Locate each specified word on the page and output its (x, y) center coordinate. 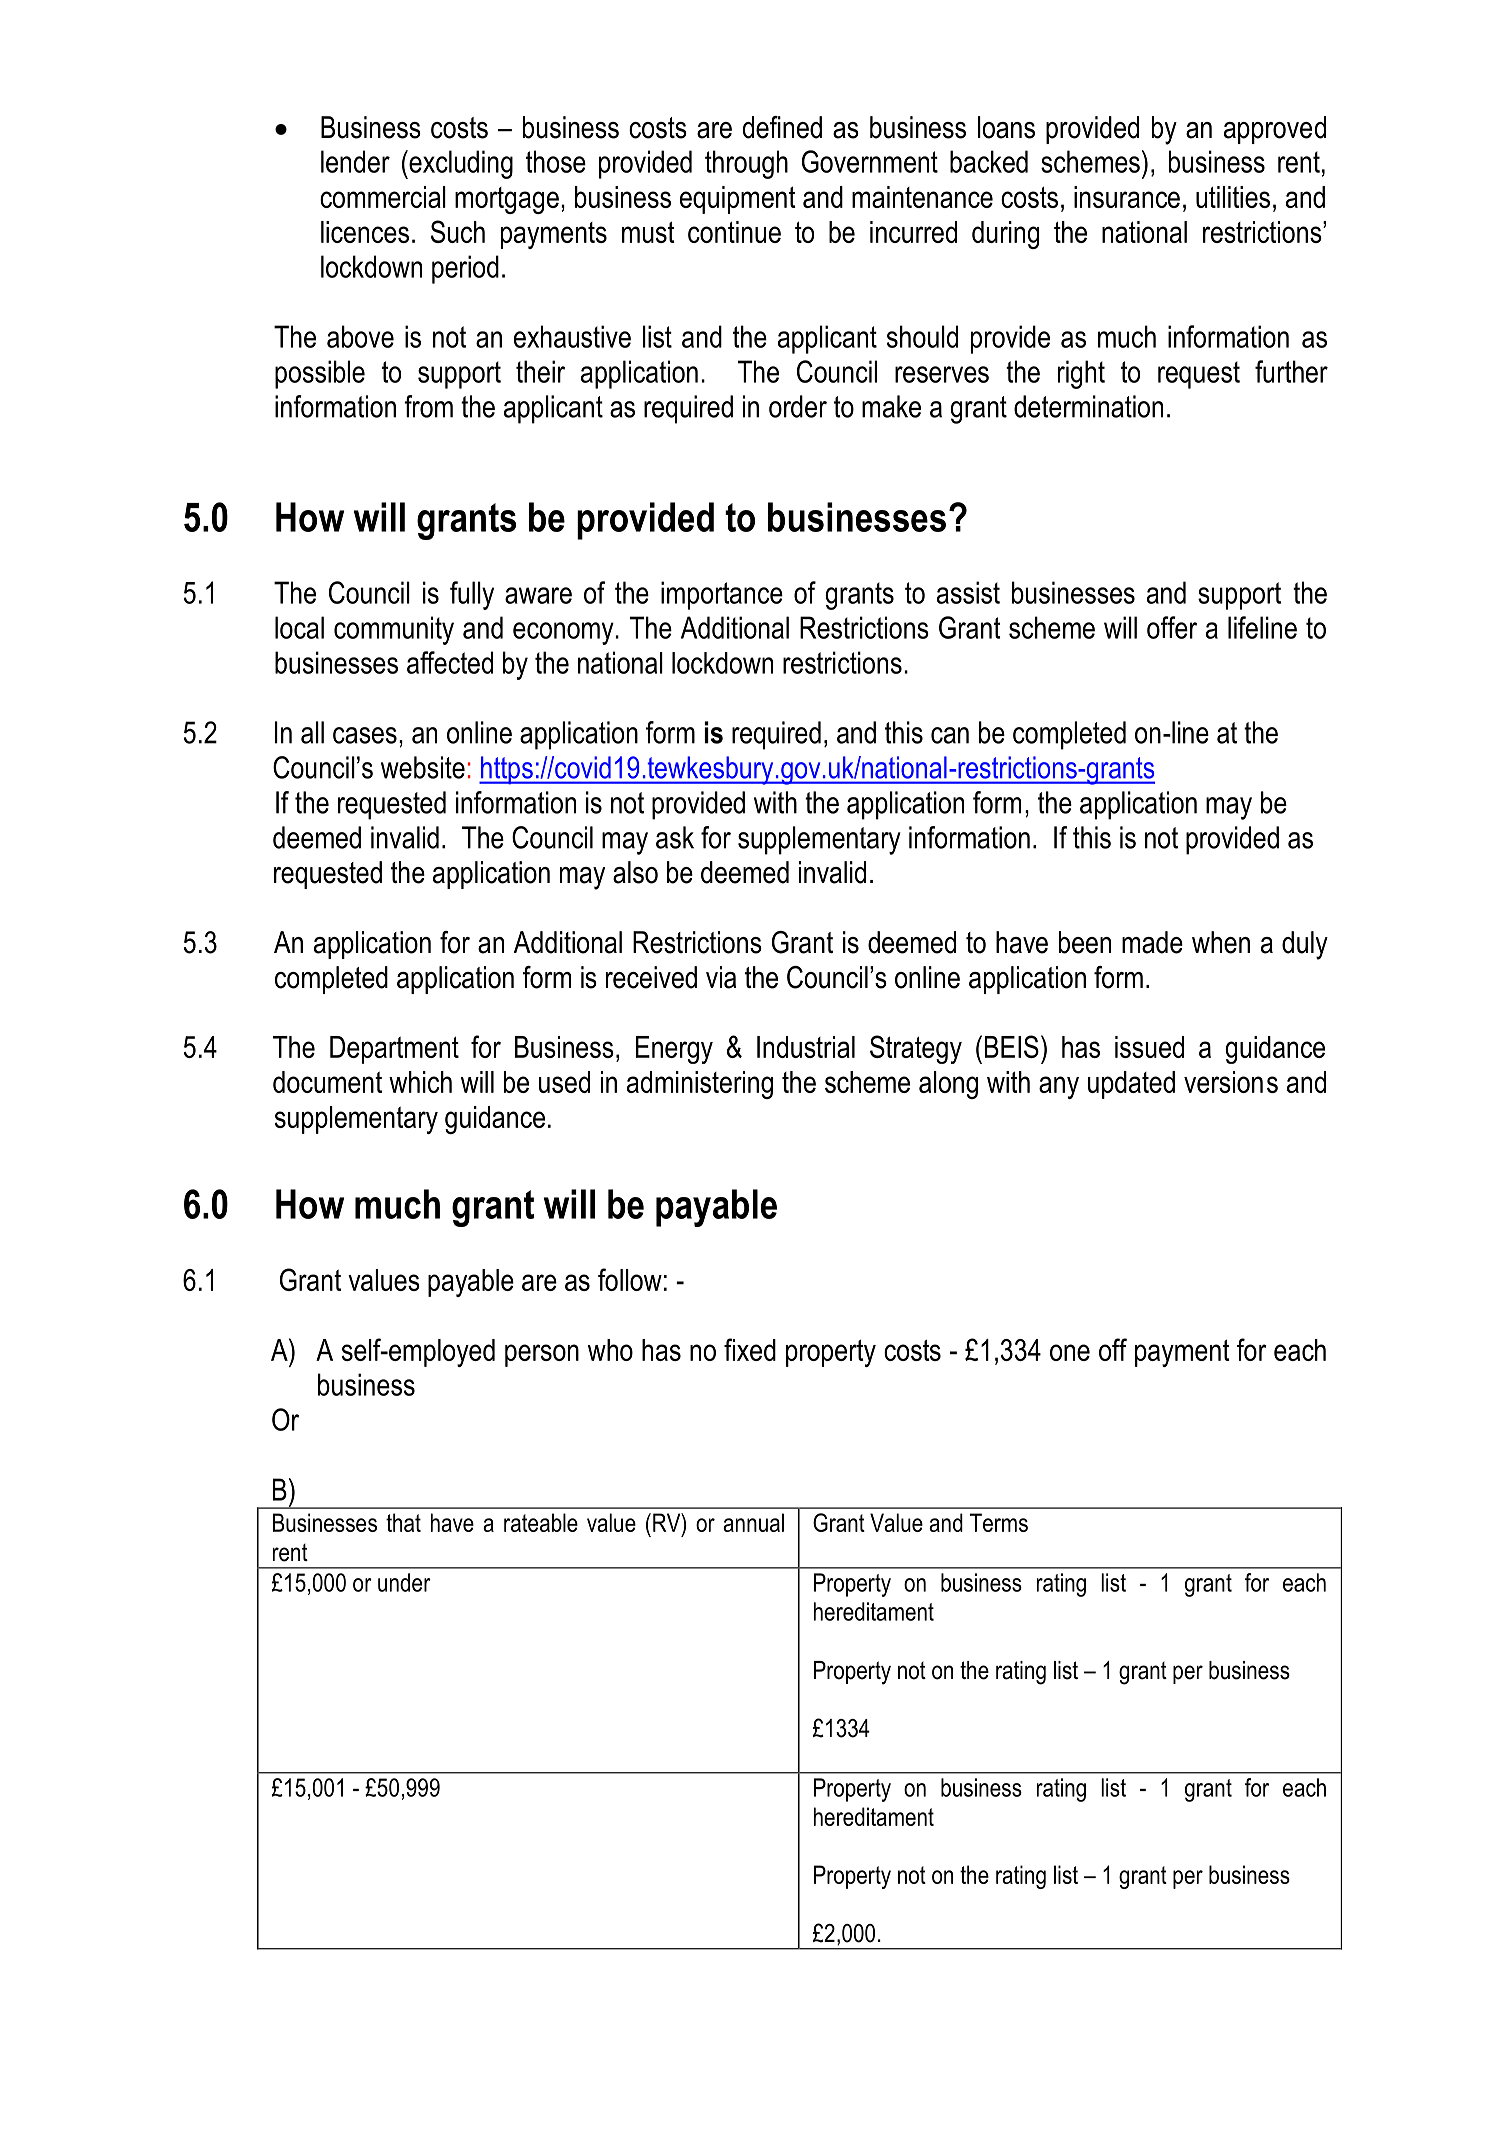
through (746, 164)
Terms (999, 1522)
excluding (460, 164)
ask (675, 837)
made (1152, 942)
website (423, 767)
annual (753, 1522)
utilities (1233, 197)
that (403, 1522)
